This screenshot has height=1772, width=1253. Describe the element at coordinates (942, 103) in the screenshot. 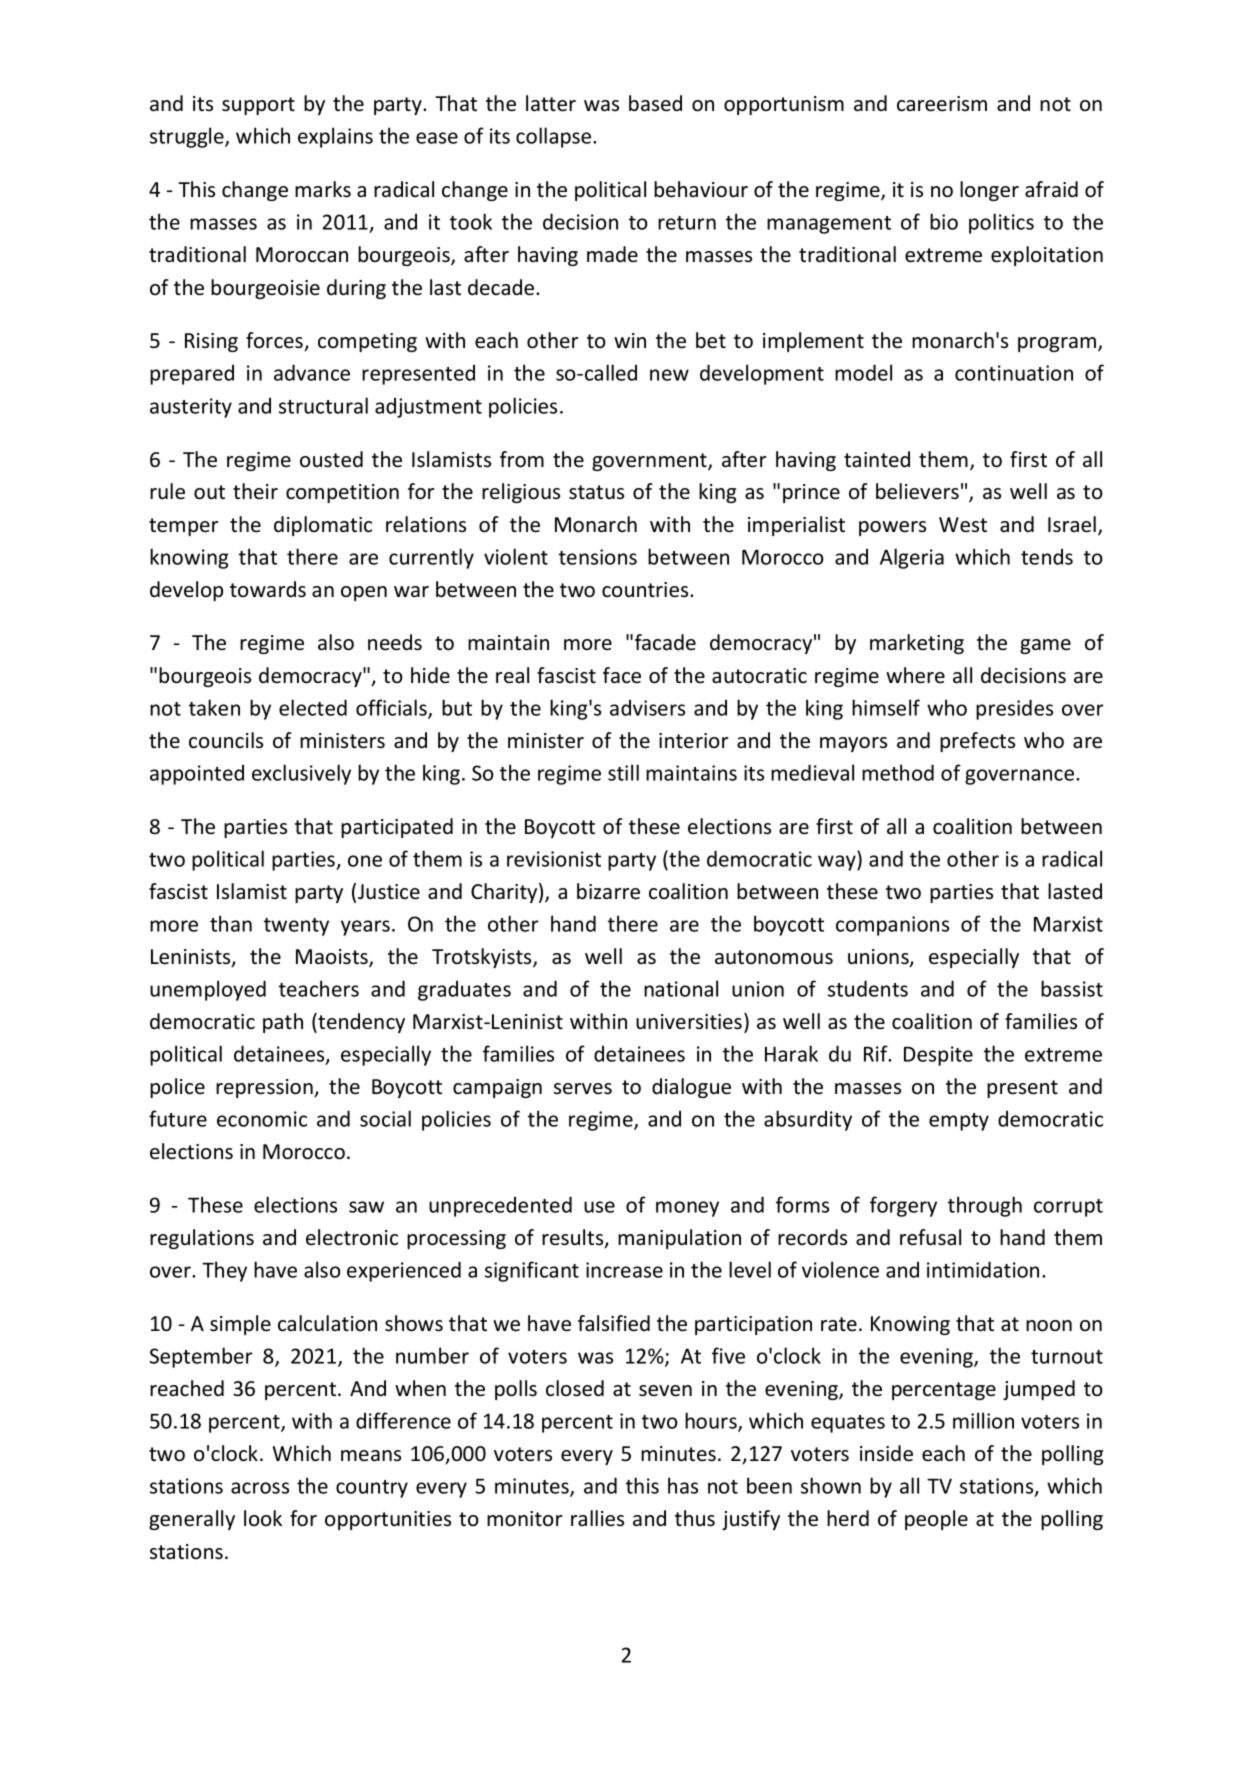

I see `careerism` at that location.
